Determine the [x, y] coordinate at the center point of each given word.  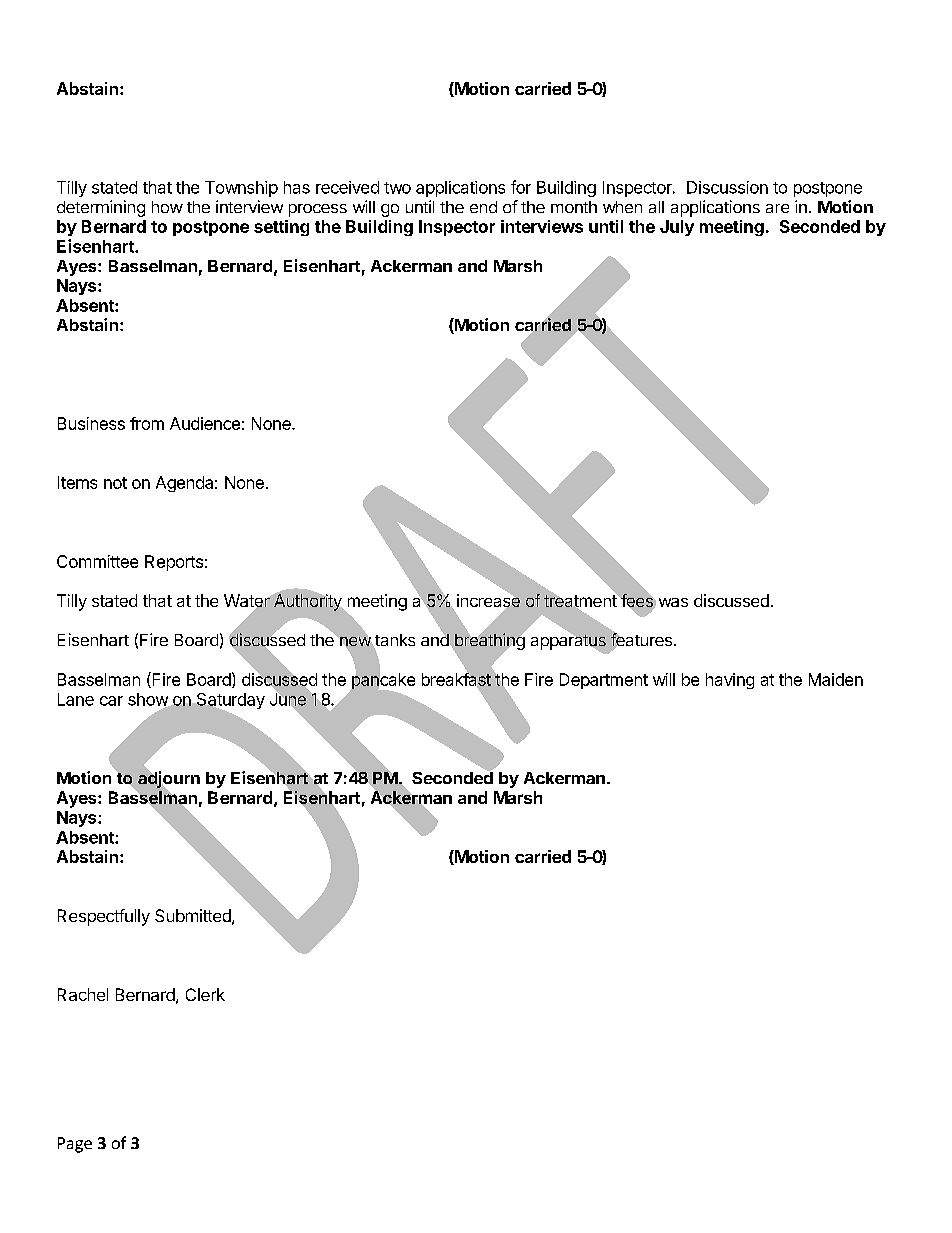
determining [101, 208]
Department [604, 681]
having [730, 681]
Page [75, 1145]
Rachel [83, 994]
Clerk [205, 994]
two [397, 188]
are [777, 208]
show [149, 700]
